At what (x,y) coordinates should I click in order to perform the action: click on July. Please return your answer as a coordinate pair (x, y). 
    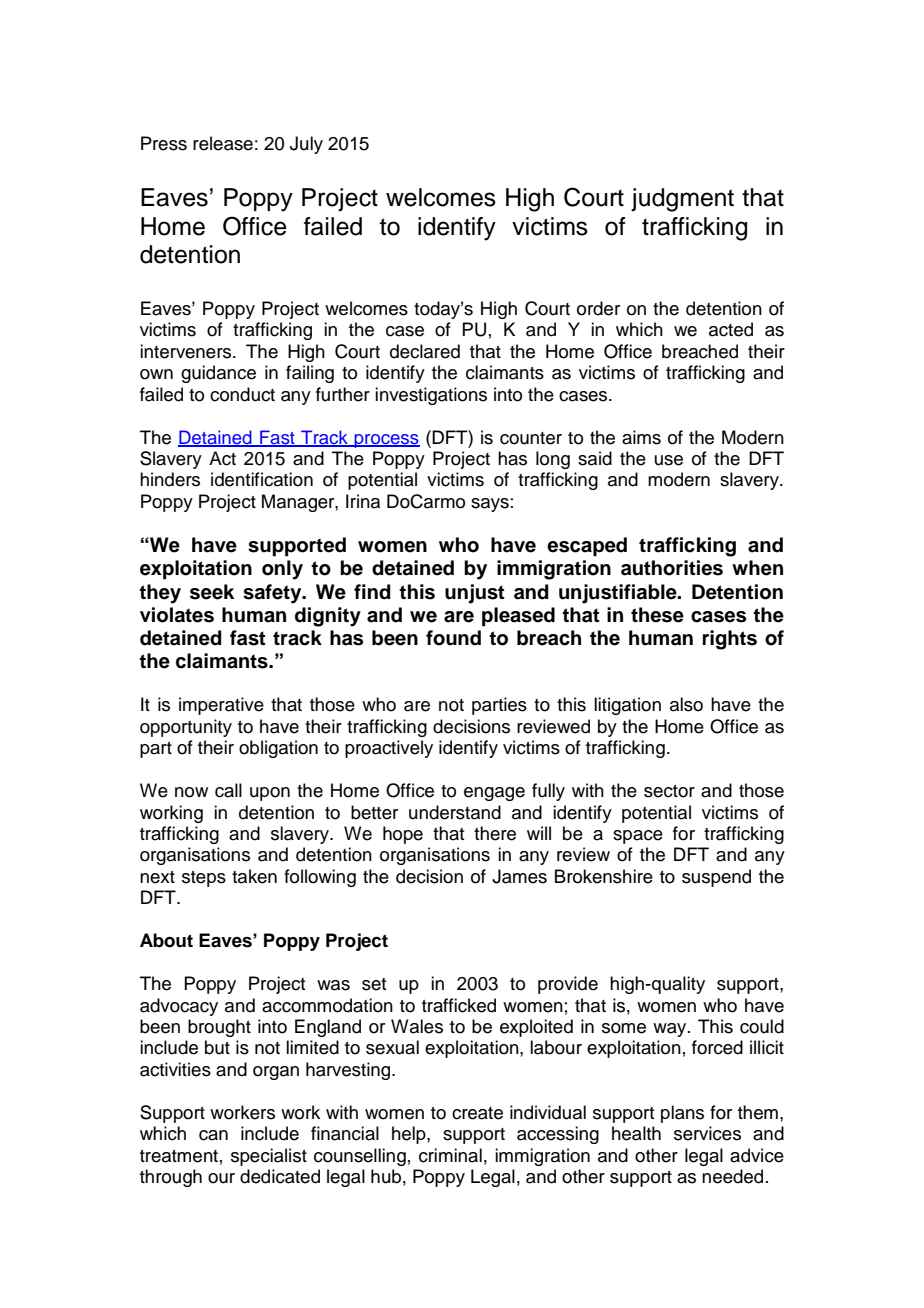
    Looking at the image, I should click on (306, 145).
